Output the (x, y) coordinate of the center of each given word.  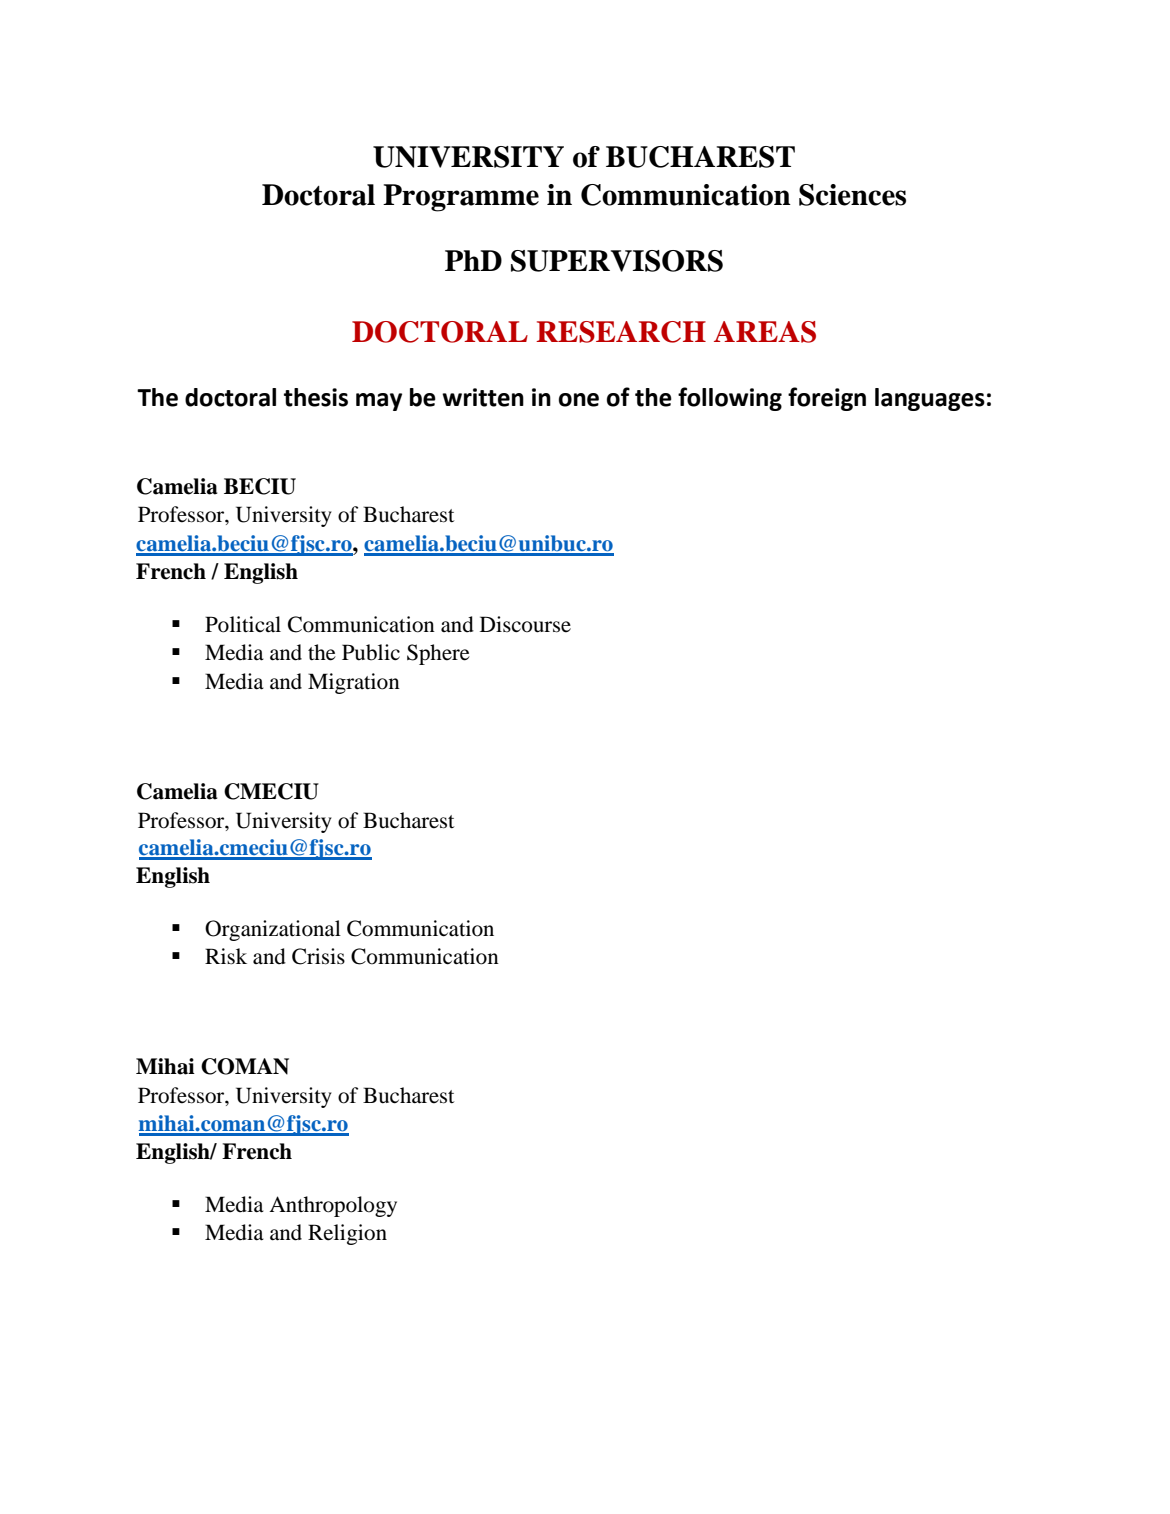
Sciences (852, 195)
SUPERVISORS (617, 261)
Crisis (318, 956)
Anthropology (333, 1206)
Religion (347, 1234)
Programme (461, 198)
